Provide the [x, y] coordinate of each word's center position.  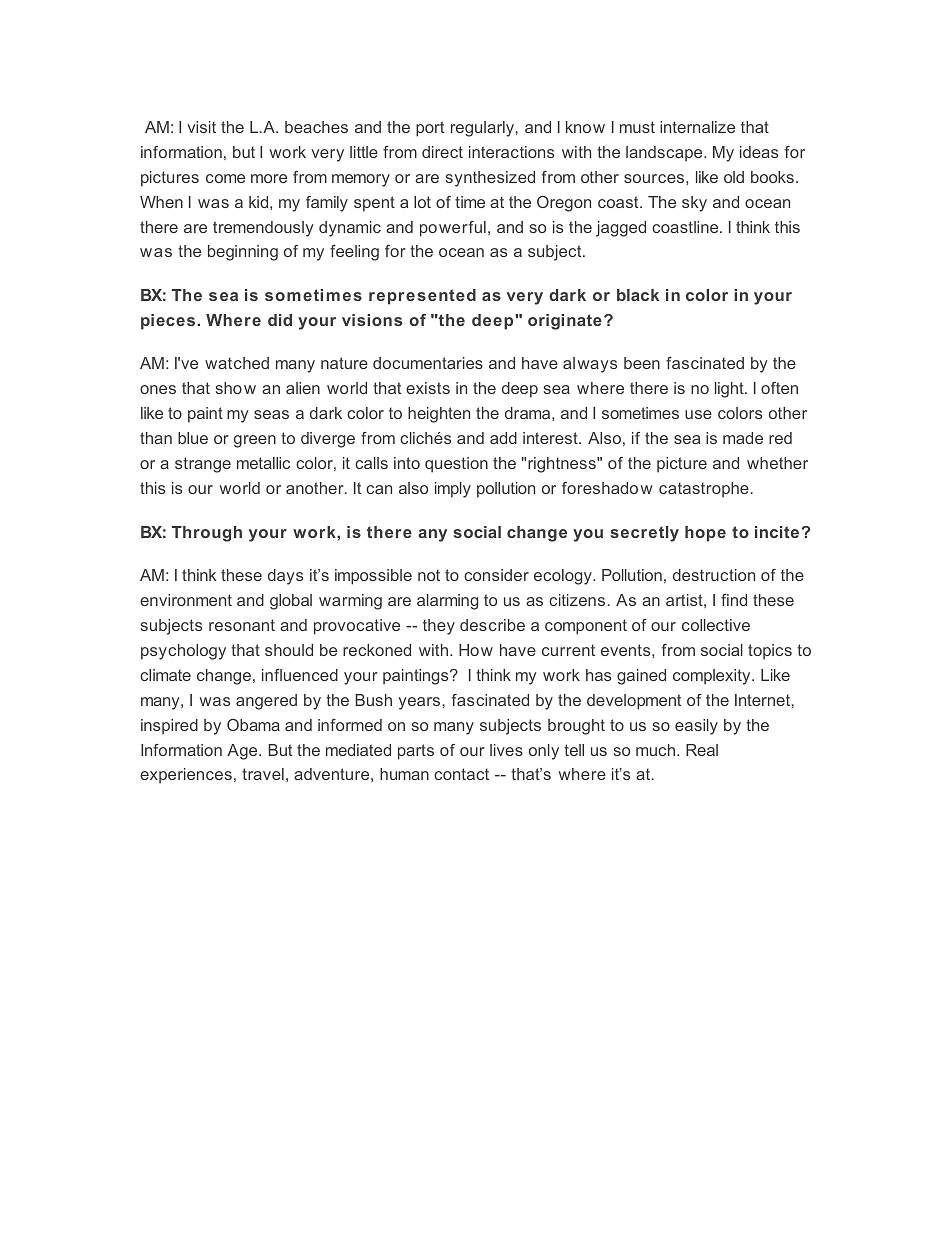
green [255, 441]
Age [243, 752]
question [456, 465]
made [743, 438]
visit [201, 127]
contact [461, 774]
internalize [697, 127]
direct [442, 152]
